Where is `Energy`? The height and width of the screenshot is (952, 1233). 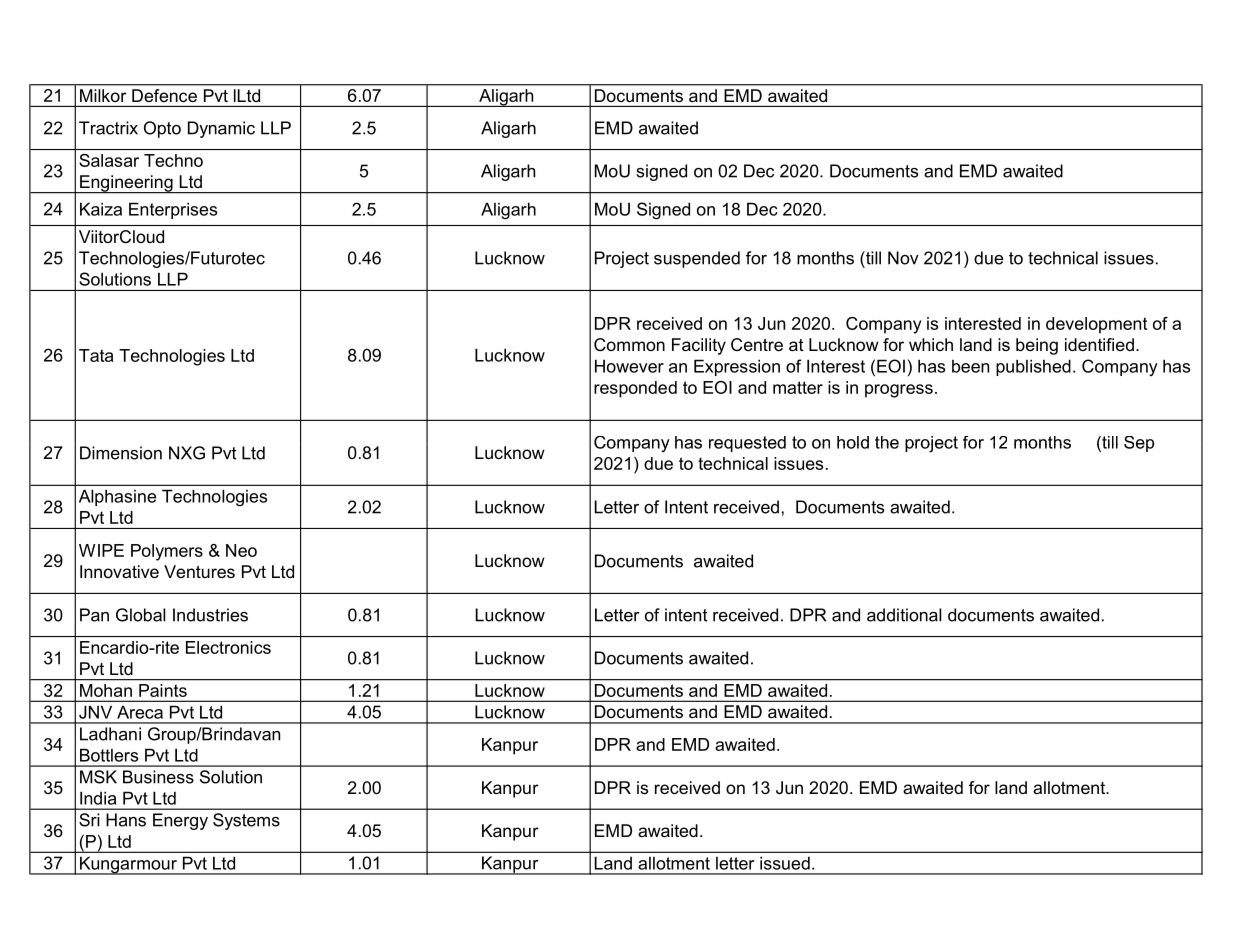
Energy is located at coordinates (180, 821).
